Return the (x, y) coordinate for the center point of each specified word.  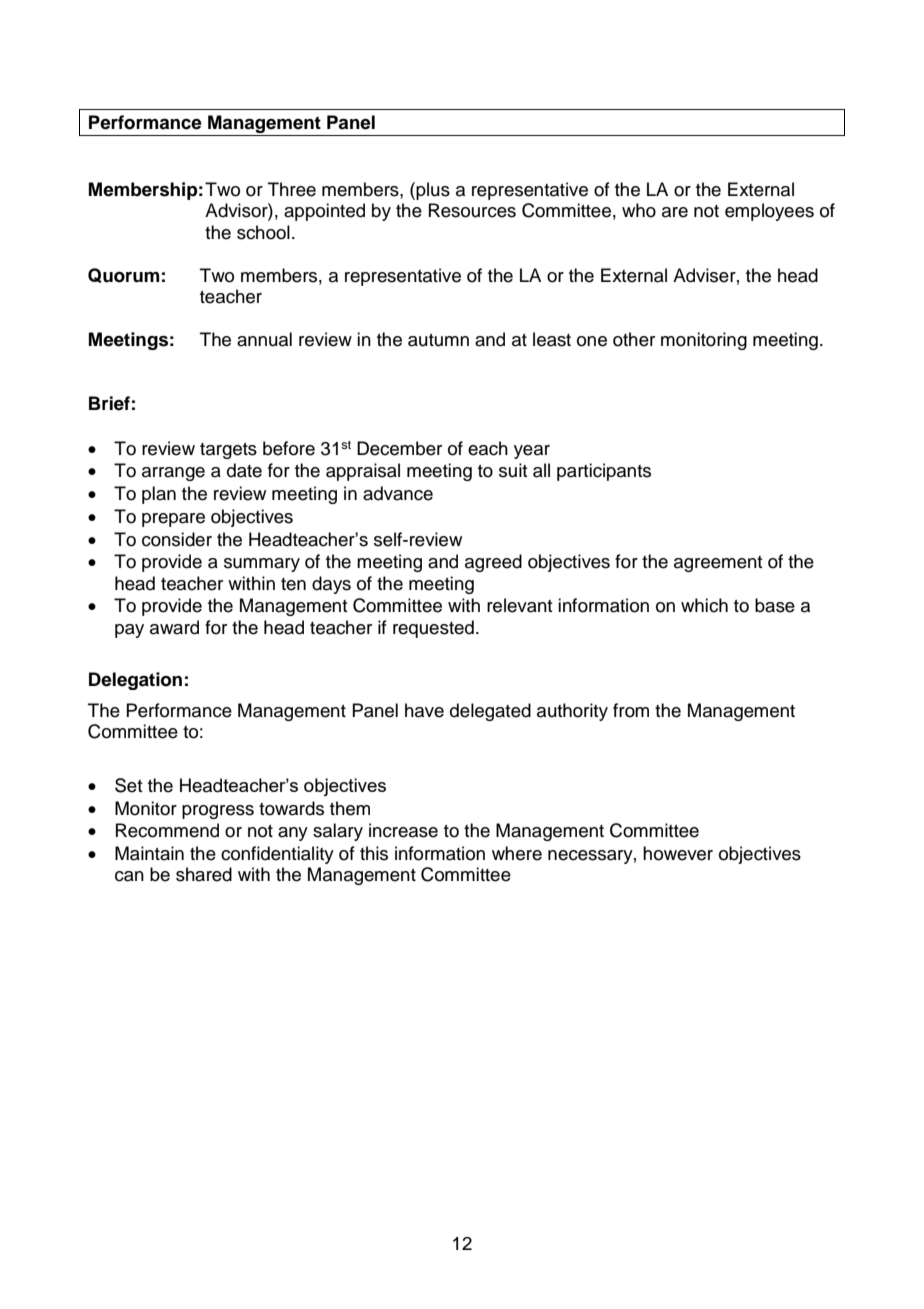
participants (604, 472)
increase (403, 830)
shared (204, 874)
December (399, 448)
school (263, 232)
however (678, 853)
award (174, 627)
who (639, 210)
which (704, 605)
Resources (472, 210)
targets (228, 451)
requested (433, 629)
